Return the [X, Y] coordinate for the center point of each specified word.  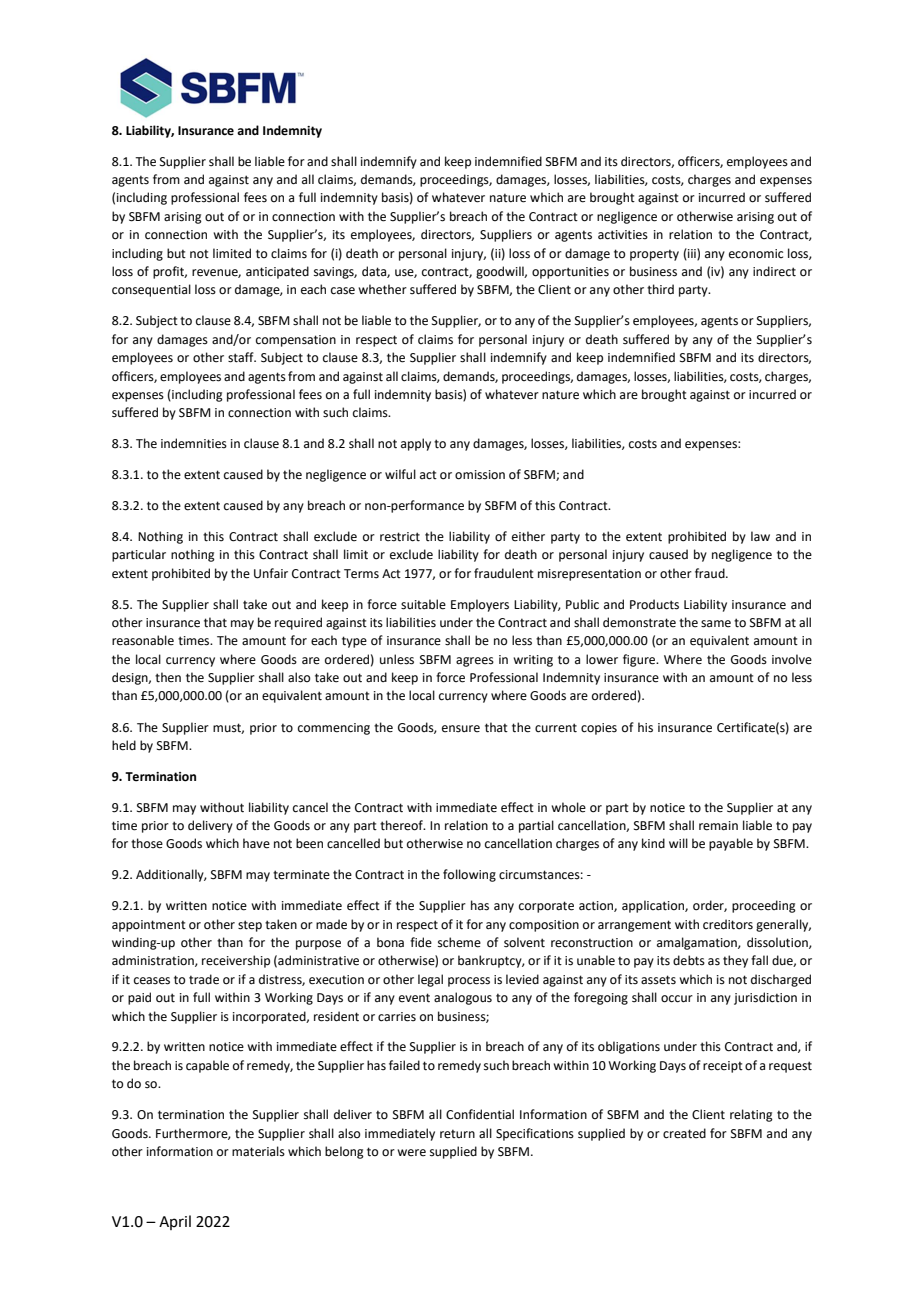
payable [731, 844]
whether [382, 289]
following [469, 875]
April [175, 1222]
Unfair [271, 573]
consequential [151, 290]
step [250, 926]
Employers [480, 605]
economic [756, 254]
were [411, 1153]
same [716, 624]
